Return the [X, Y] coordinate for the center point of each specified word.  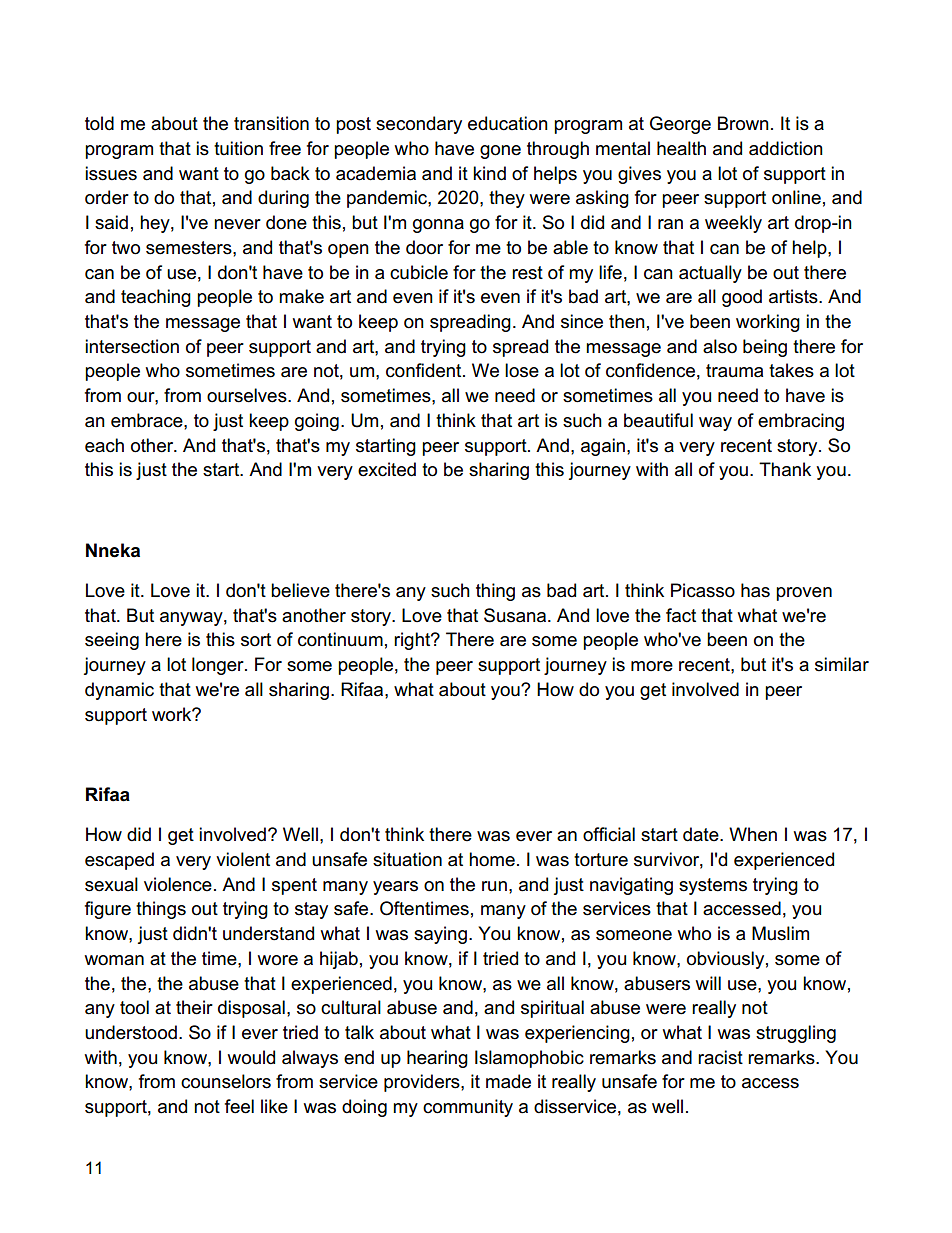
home [492, 859]
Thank [785, 469]
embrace [148, 420]
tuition [238, 148]
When [753, 834]
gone [500, 152]
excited [387, 469]
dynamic [119, 691]
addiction [786, 148]
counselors [226, 1081]
